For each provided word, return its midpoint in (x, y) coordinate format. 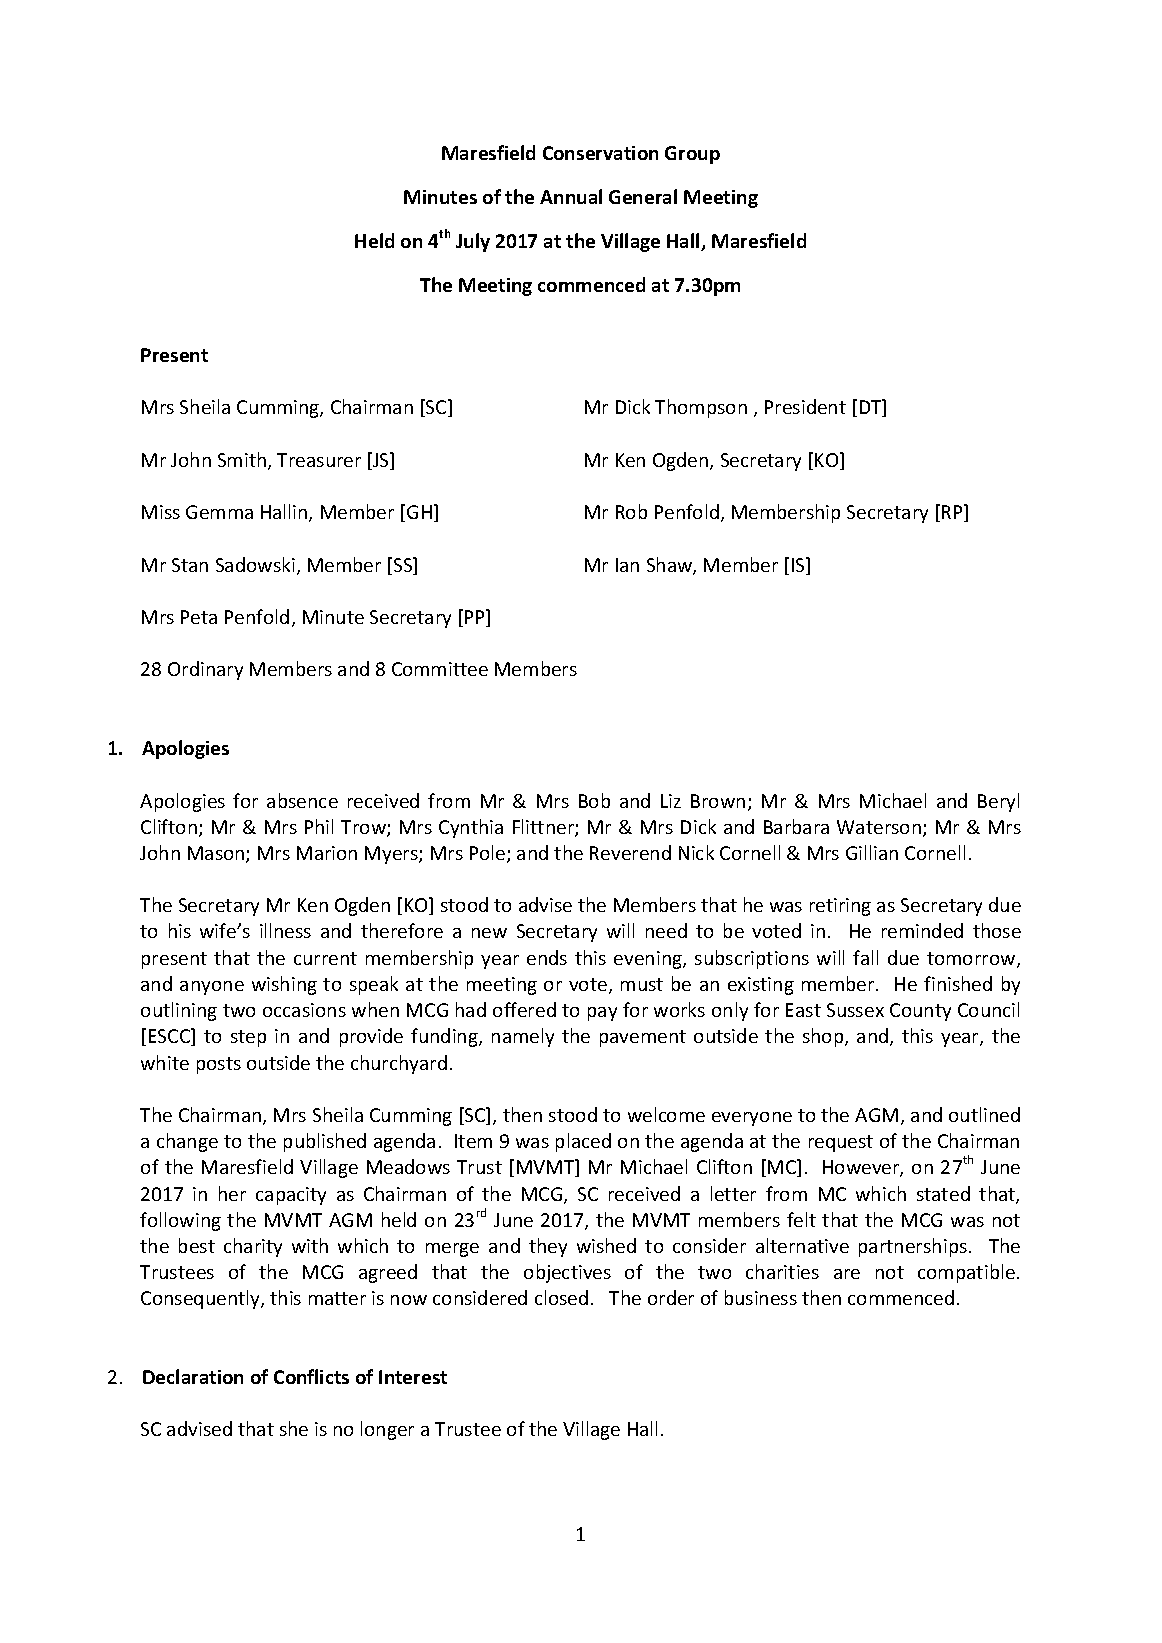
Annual (571, 196)
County (920, 1012)
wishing (284, 985)
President (805, 406)
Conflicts (311, 1376)
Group (692, 155)
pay (602, 1014)
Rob (631, 511)
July (473, 242)
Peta (199, 617)
